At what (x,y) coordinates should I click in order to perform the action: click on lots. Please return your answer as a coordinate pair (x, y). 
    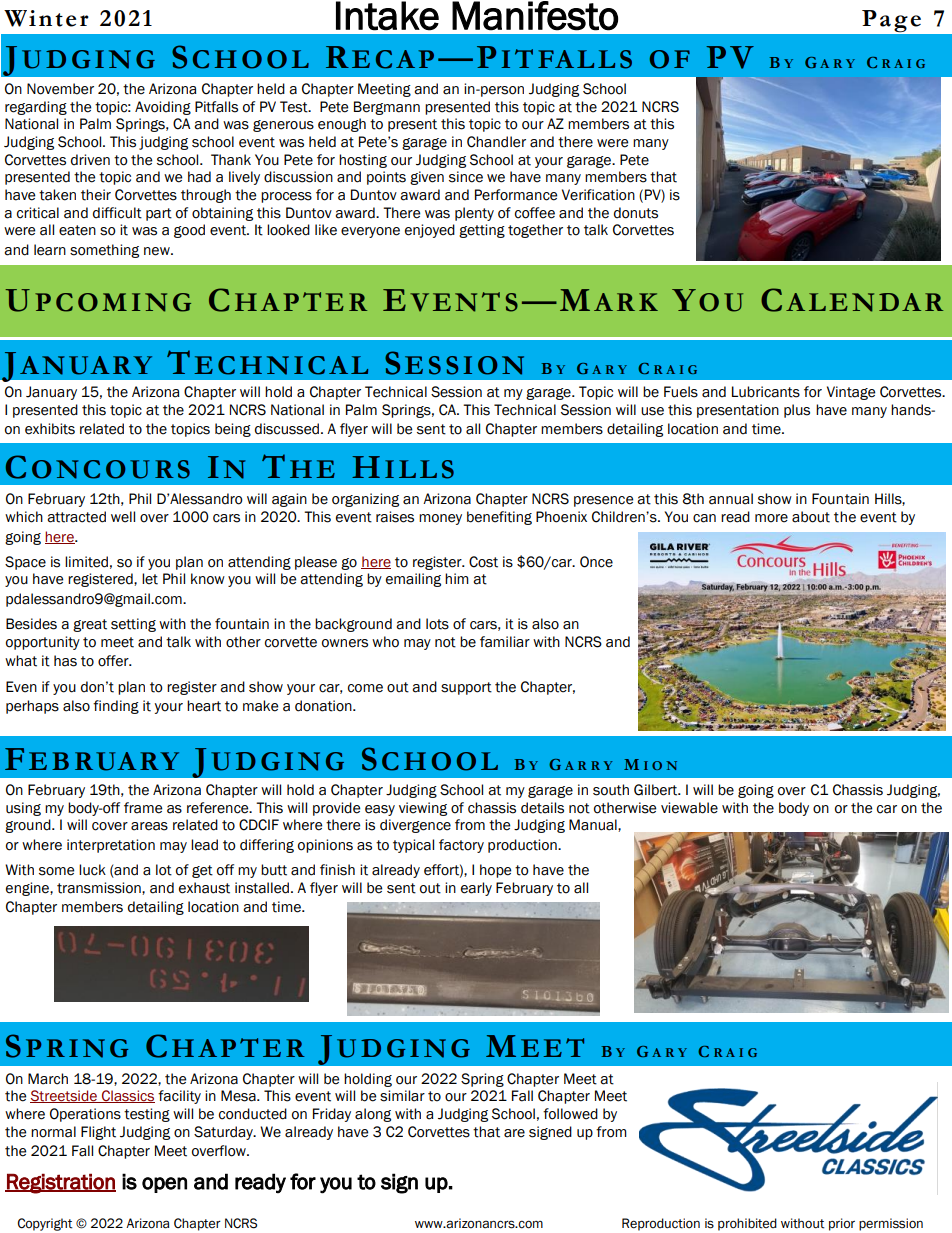
    Looking at the image, I should click on (437, 624).
